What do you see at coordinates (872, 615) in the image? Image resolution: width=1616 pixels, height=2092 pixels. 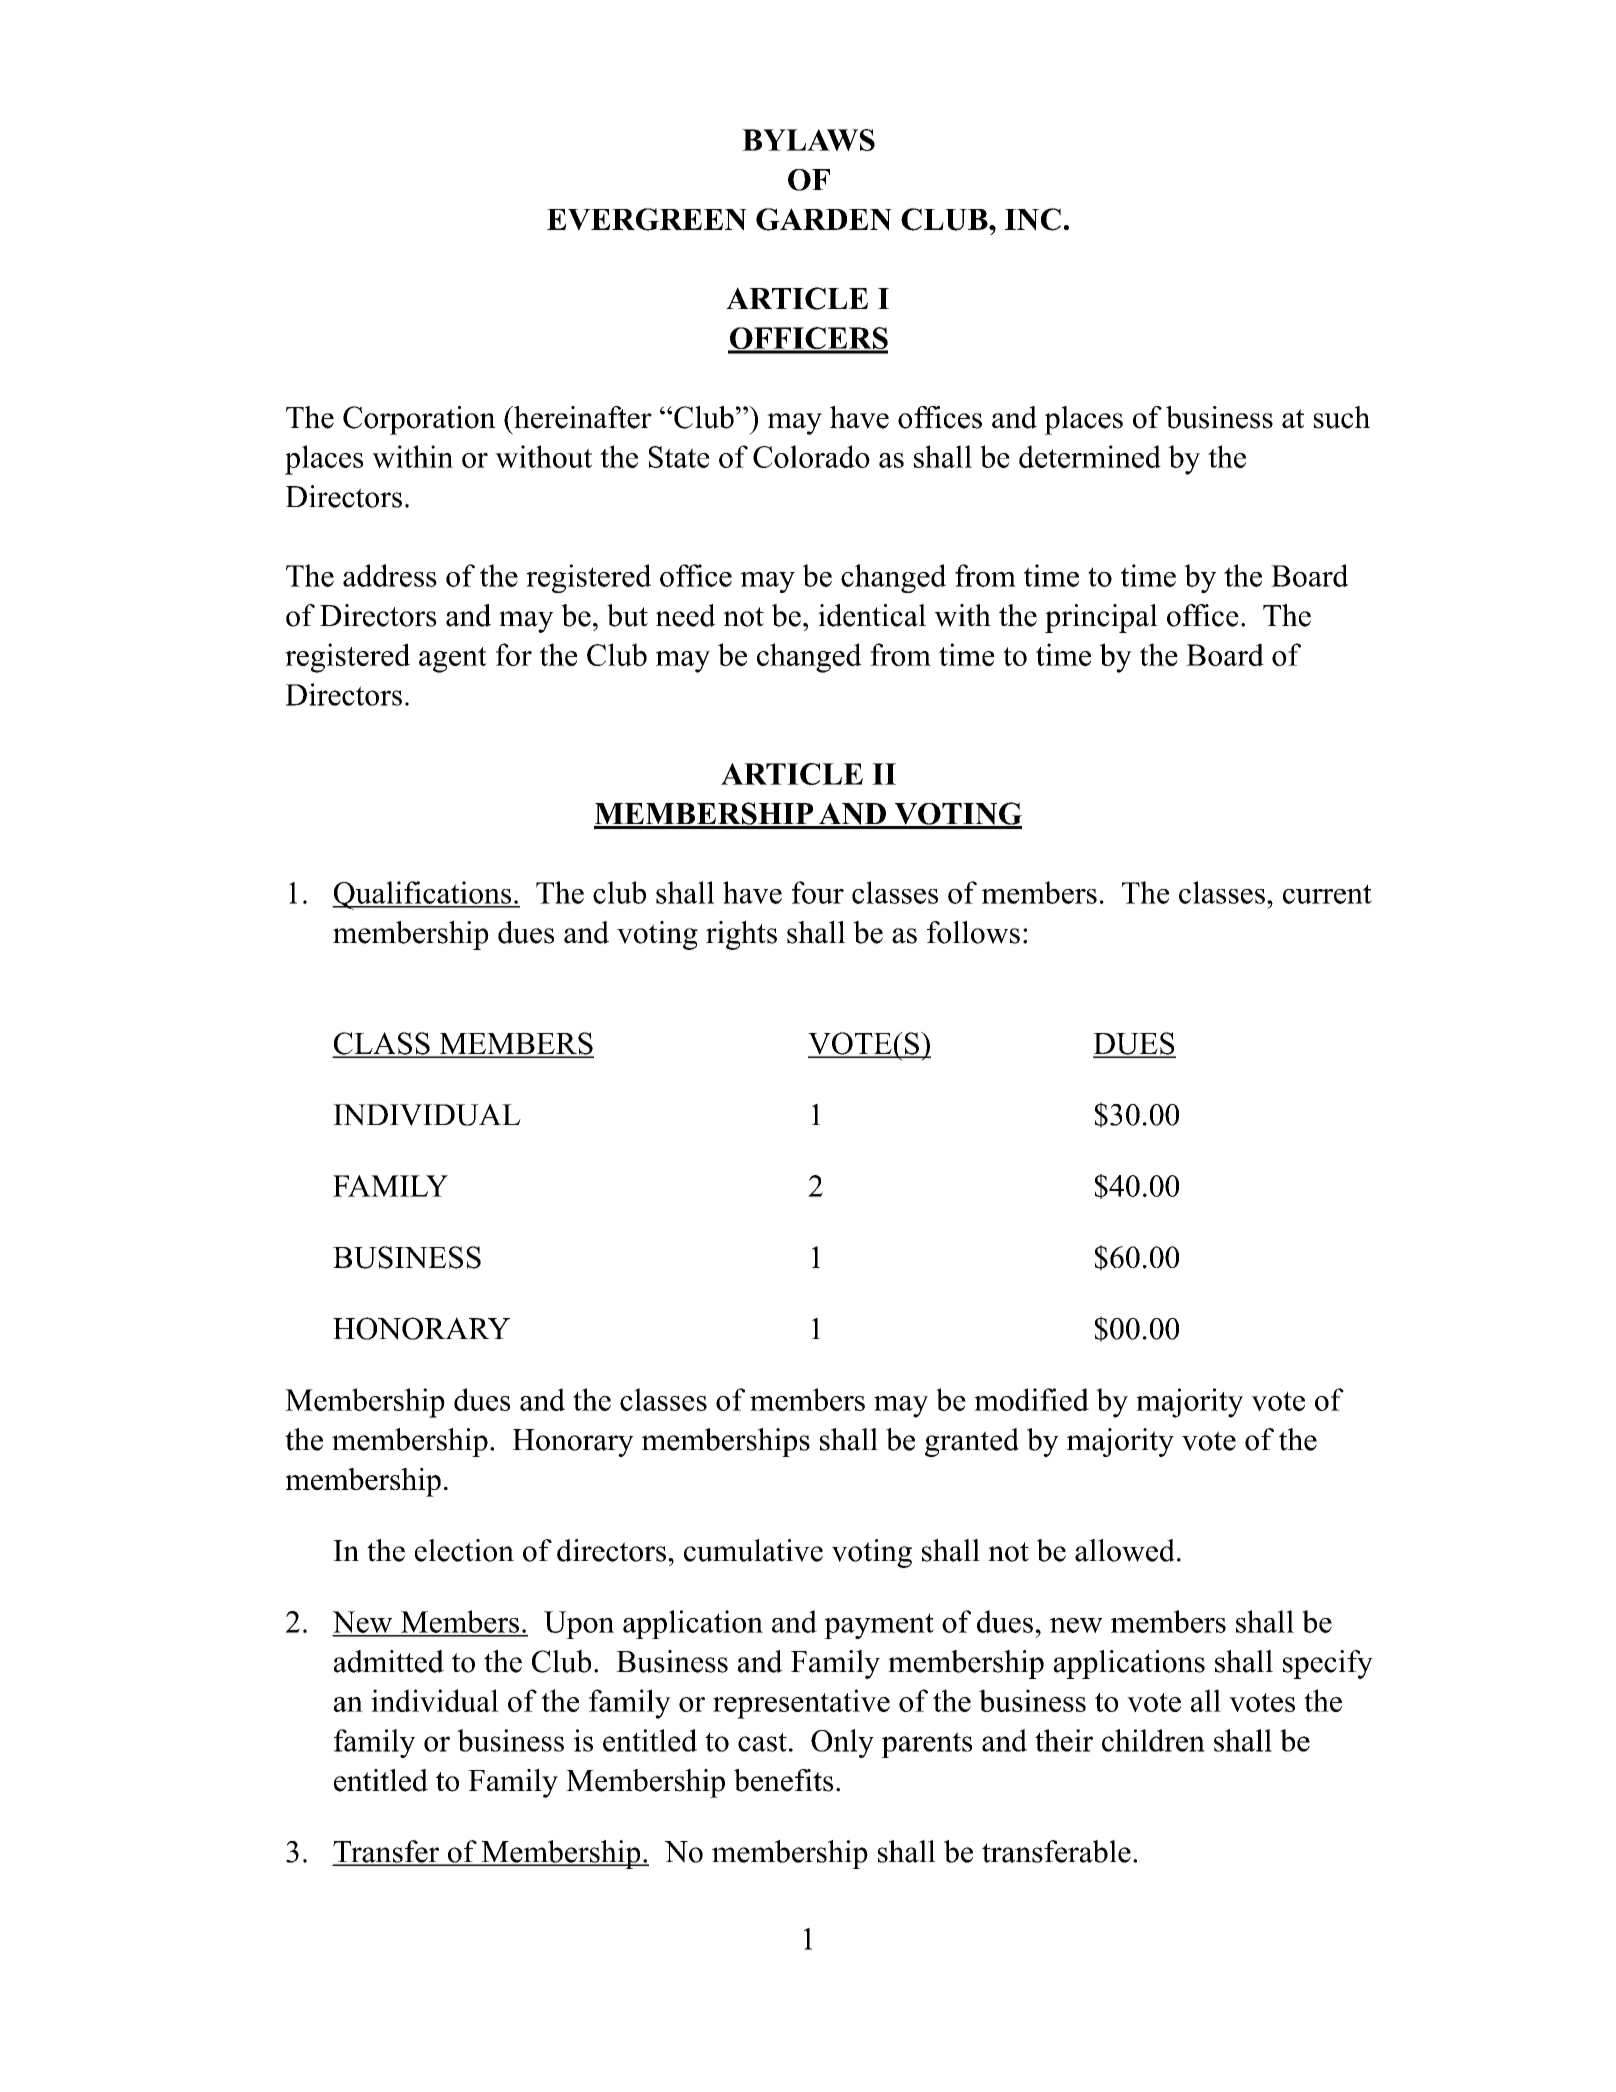 I see `identical` at bounding box center [872, 615].
